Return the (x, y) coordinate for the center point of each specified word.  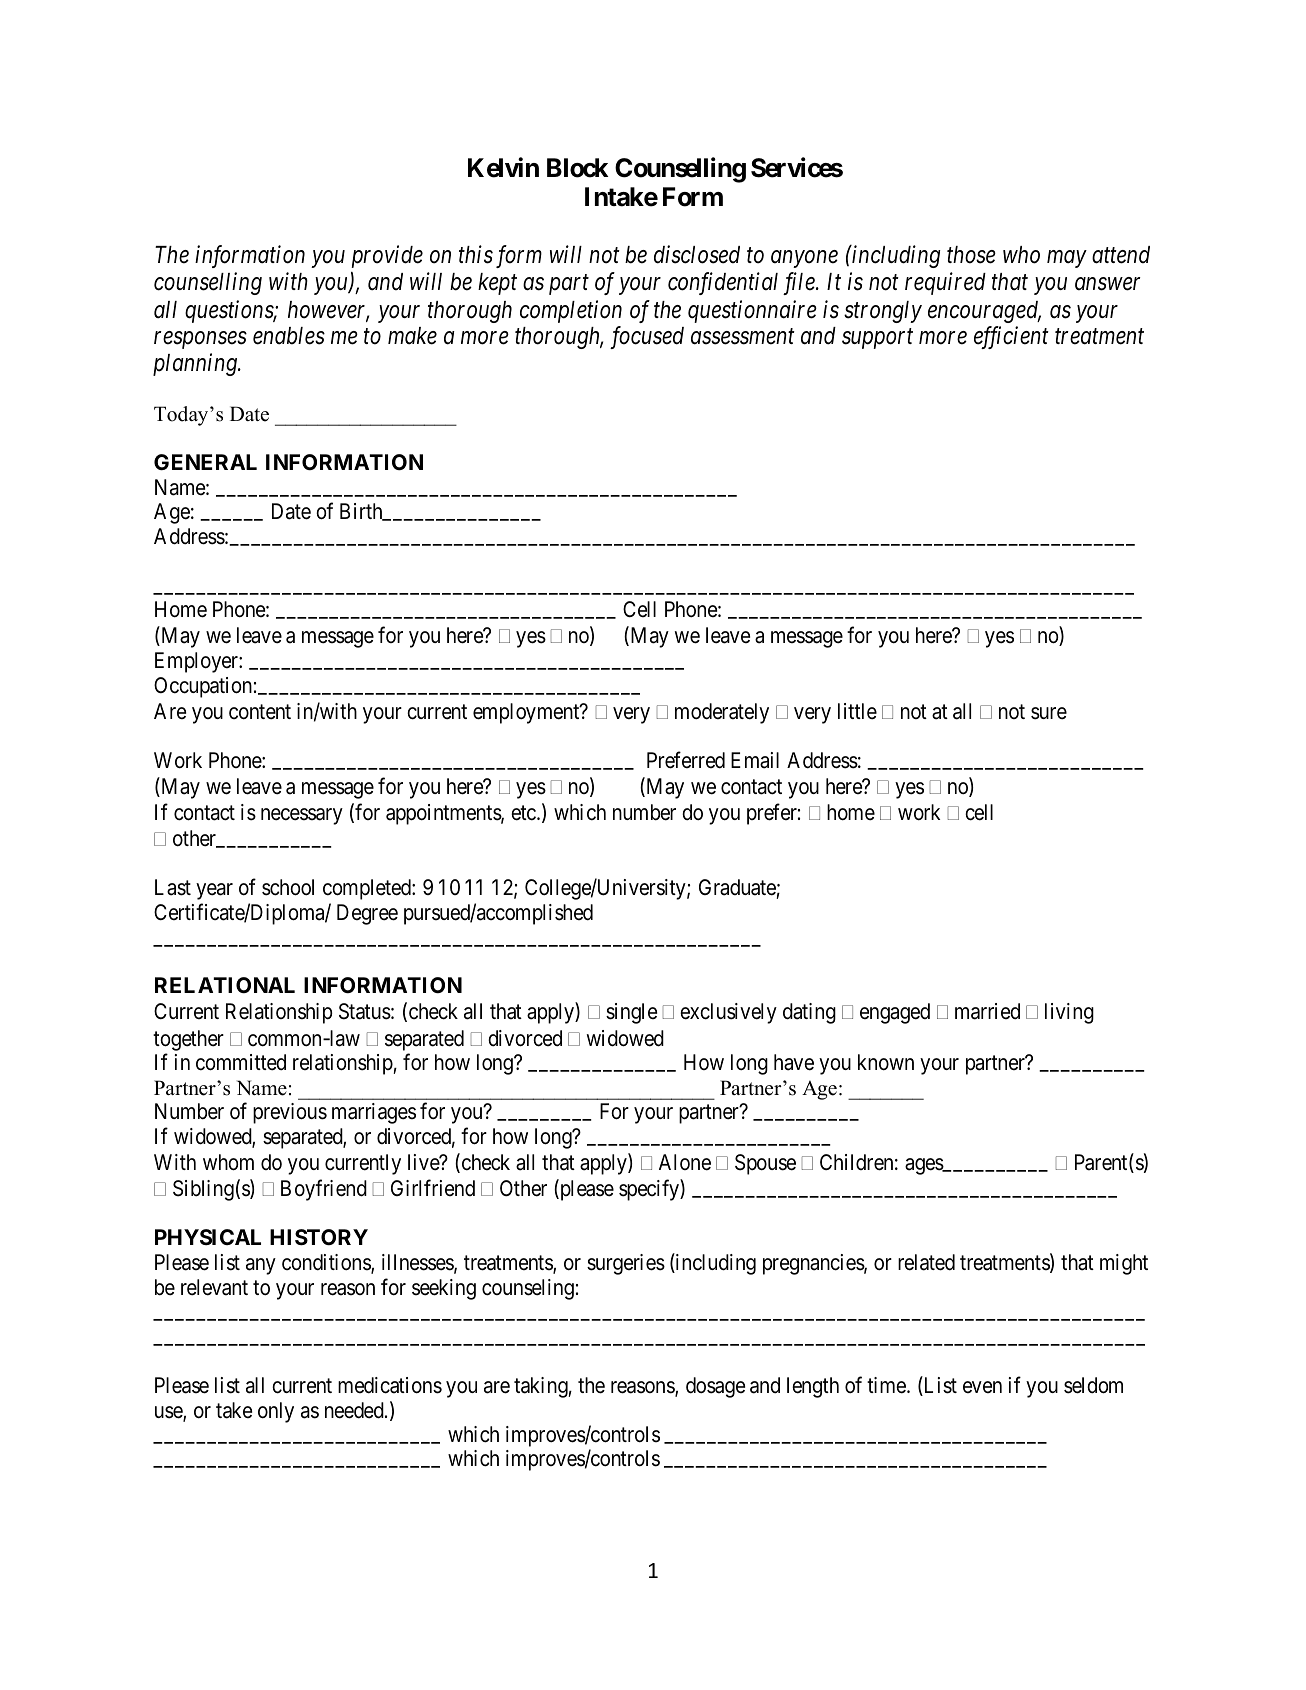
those (971, 255)
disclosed (697, 254)
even (982, 1387)
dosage (715, 1387)
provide (387, 256)
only (276, 1412)
